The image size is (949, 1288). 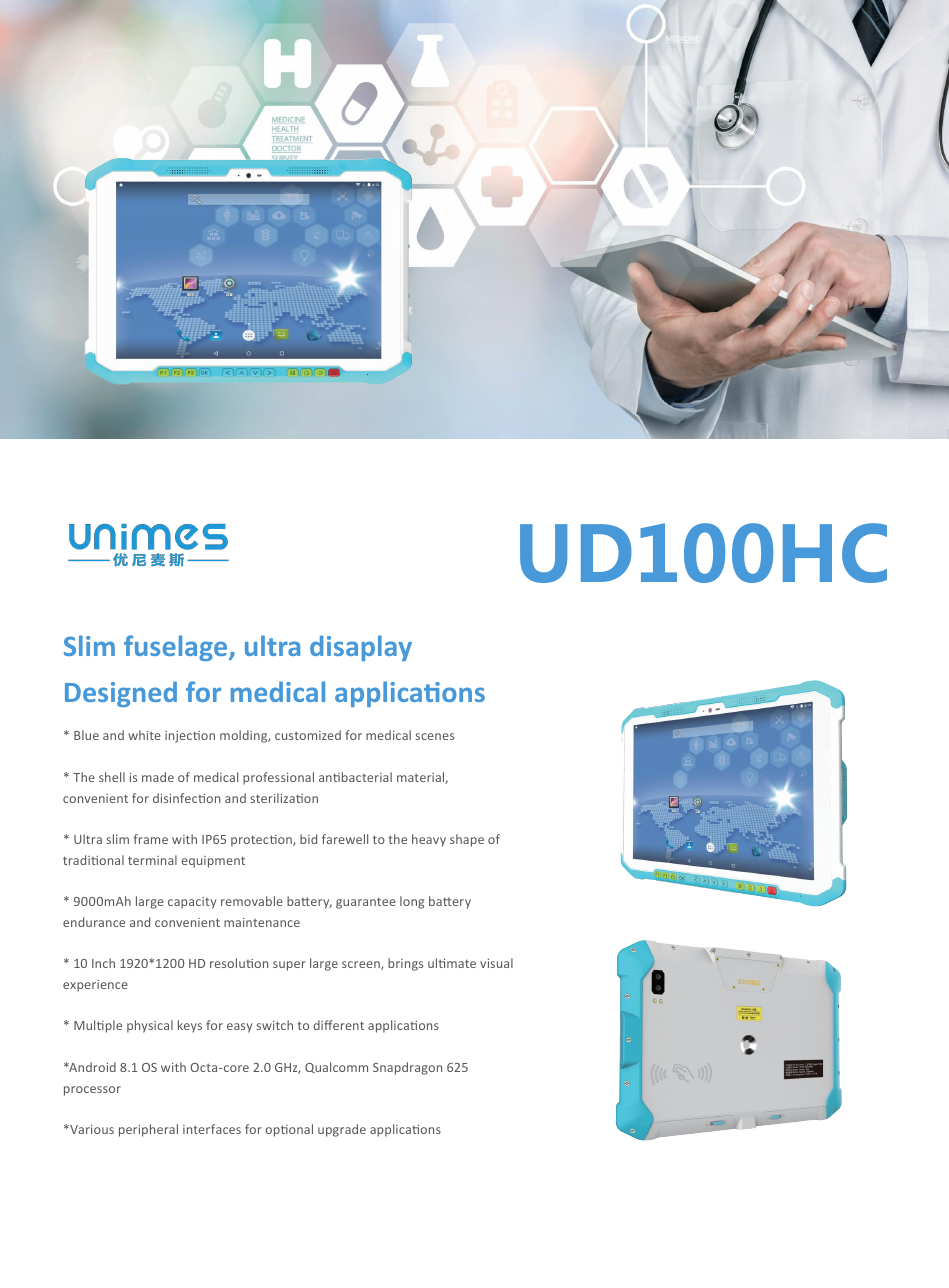 What do you see at coordinates (275, 1025) in the page?
I see `switch` at bounding box center [275, 1025].
